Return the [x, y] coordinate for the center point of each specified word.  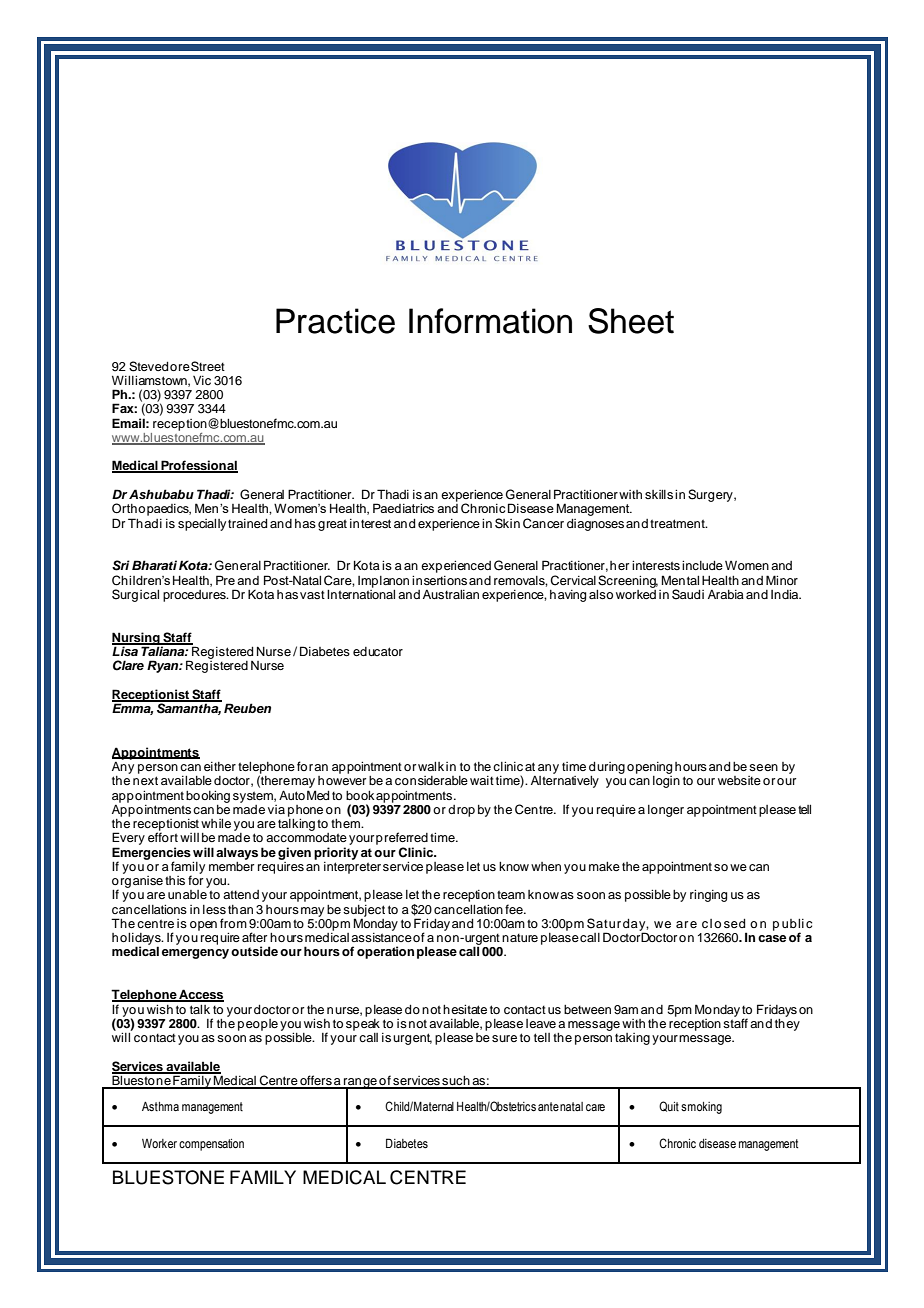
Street [208, 366]
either [220, 766]
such [456, 1082]
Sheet [631, 321]
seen [763, 767]
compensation [211, 1145]
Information [490, 321]
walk [431, 766]
